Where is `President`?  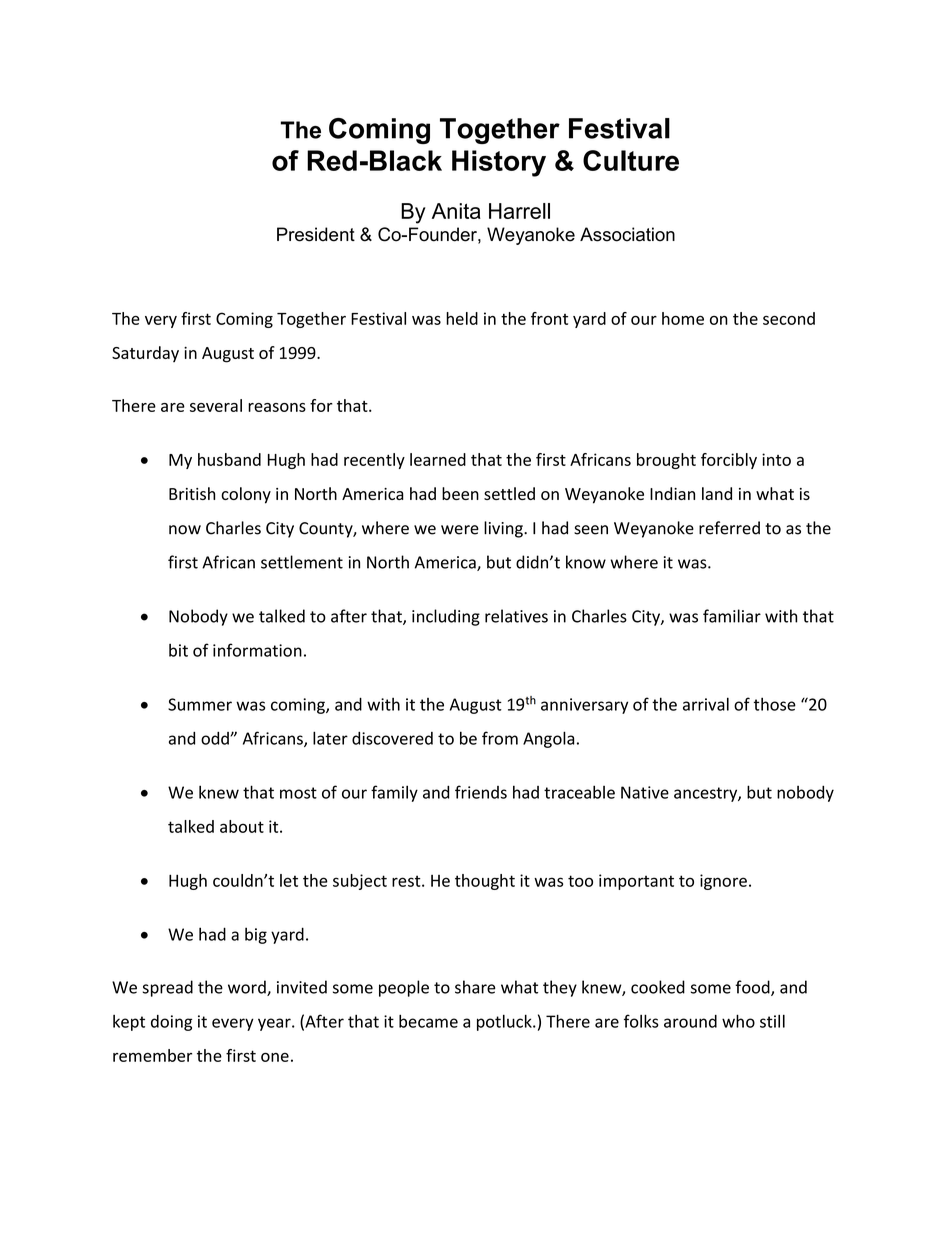
President is located at coordinates (316, 234).
